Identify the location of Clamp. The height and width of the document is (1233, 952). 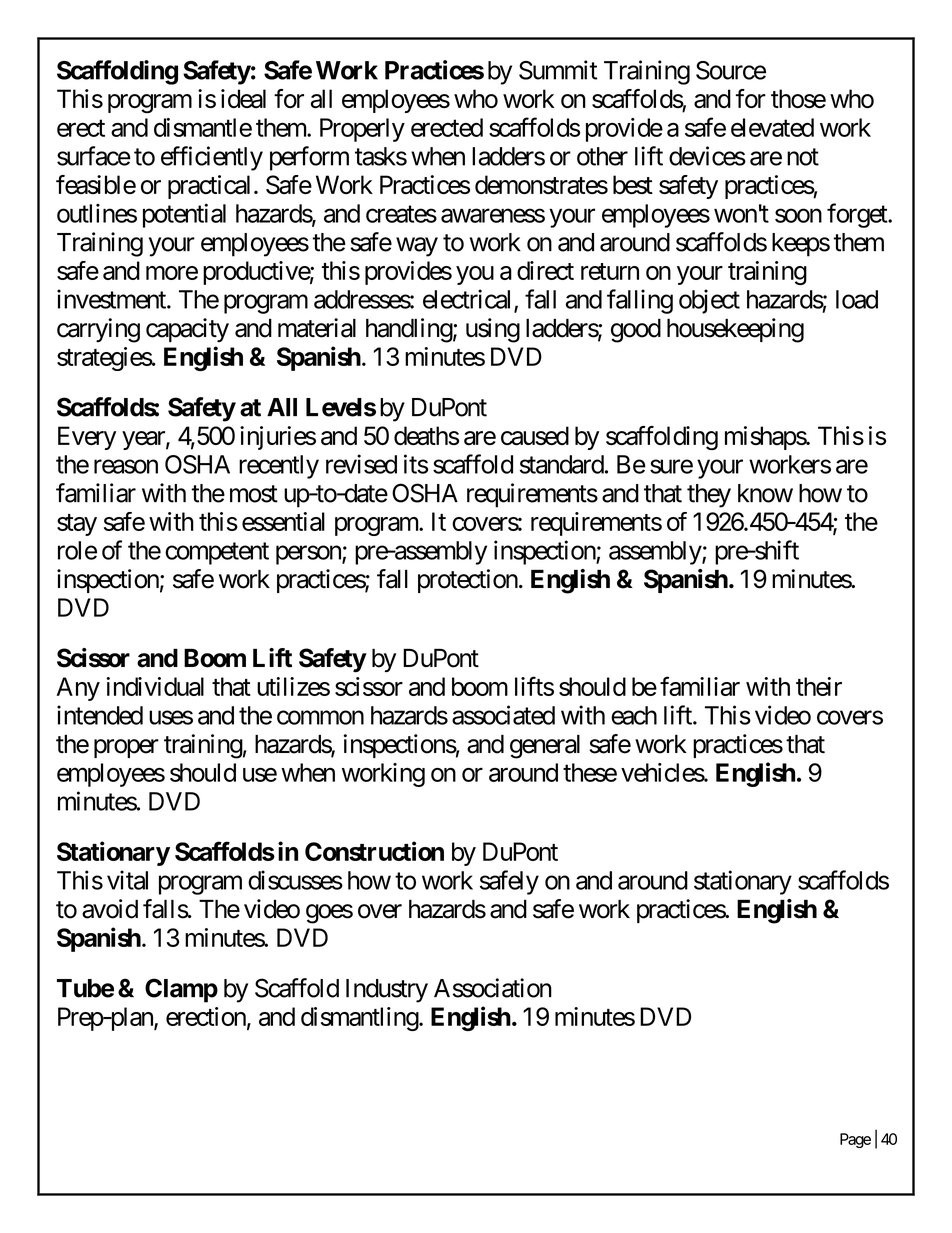
(181, 990).
